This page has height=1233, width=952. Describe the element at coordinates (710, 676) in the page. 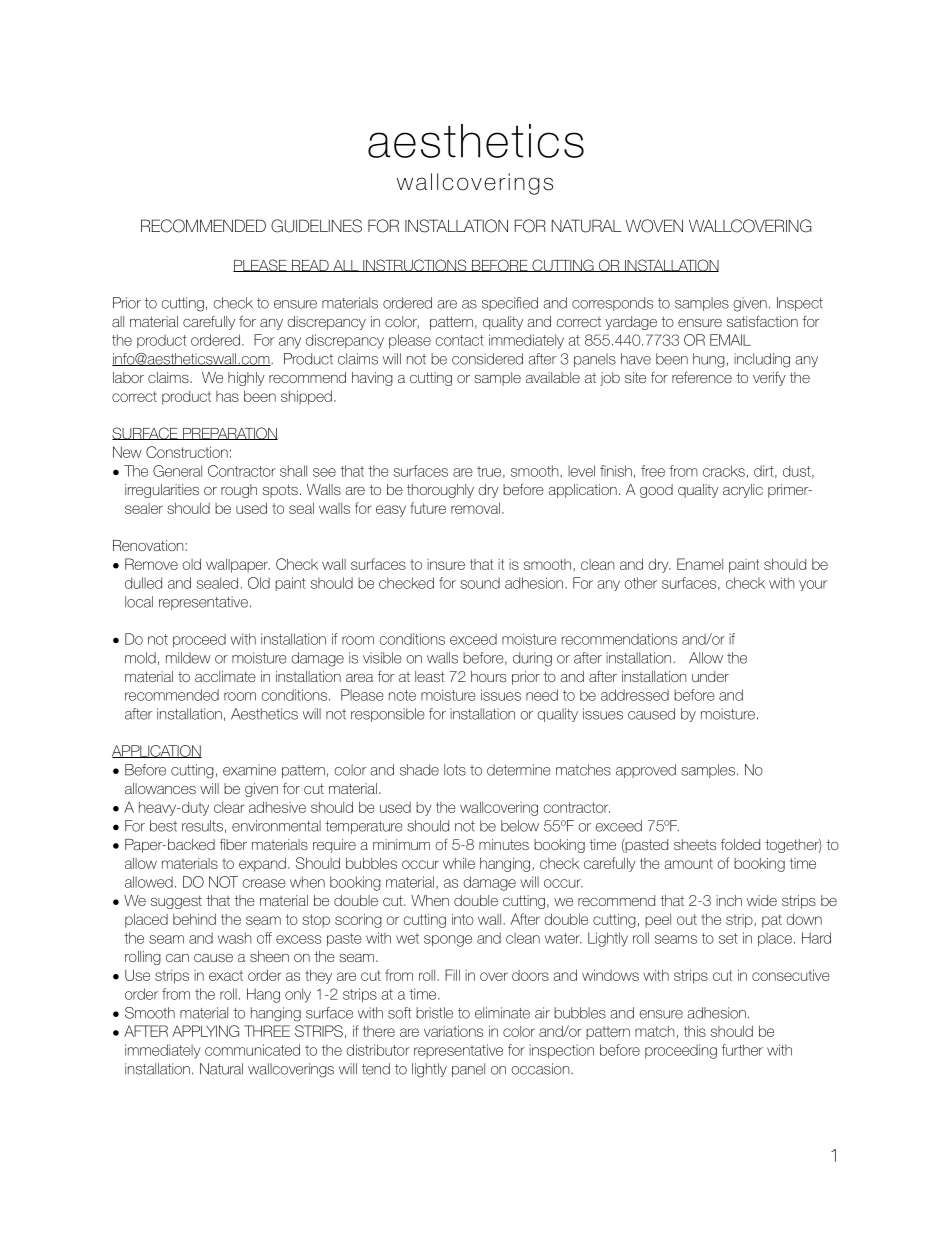

I see `under` at that location.
